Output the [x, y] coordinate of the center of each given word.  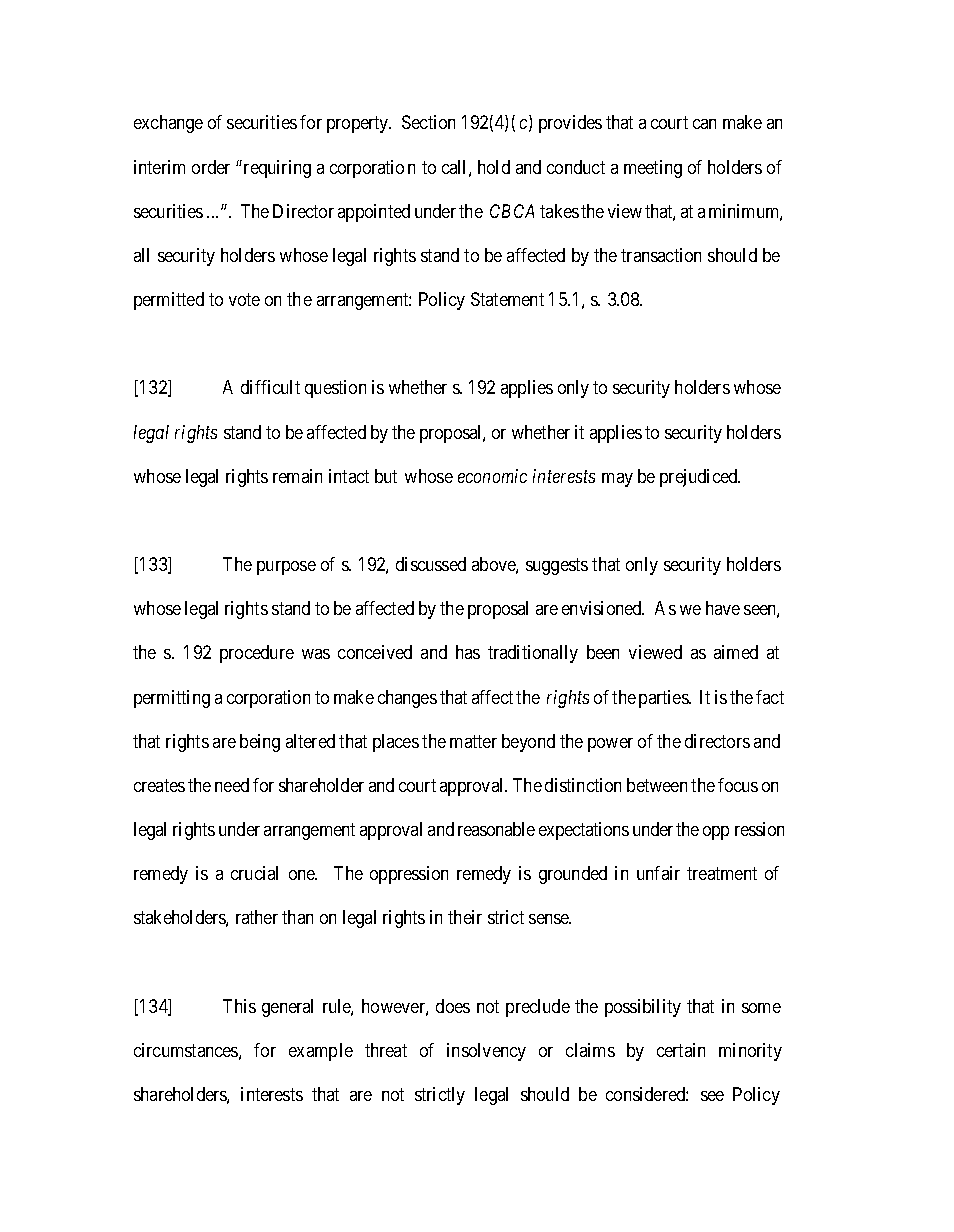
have [723, 608]
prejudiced [700, 478]
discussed [431, 564]
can [704, 124]
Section [428, 122]
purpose [286, 568]
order [211, 167]
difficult [270, 387]
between [657, 785]
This [239, 1006]
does [453, 1006]
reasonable [496, 829]
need [232, 785]
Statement [507, 299]
